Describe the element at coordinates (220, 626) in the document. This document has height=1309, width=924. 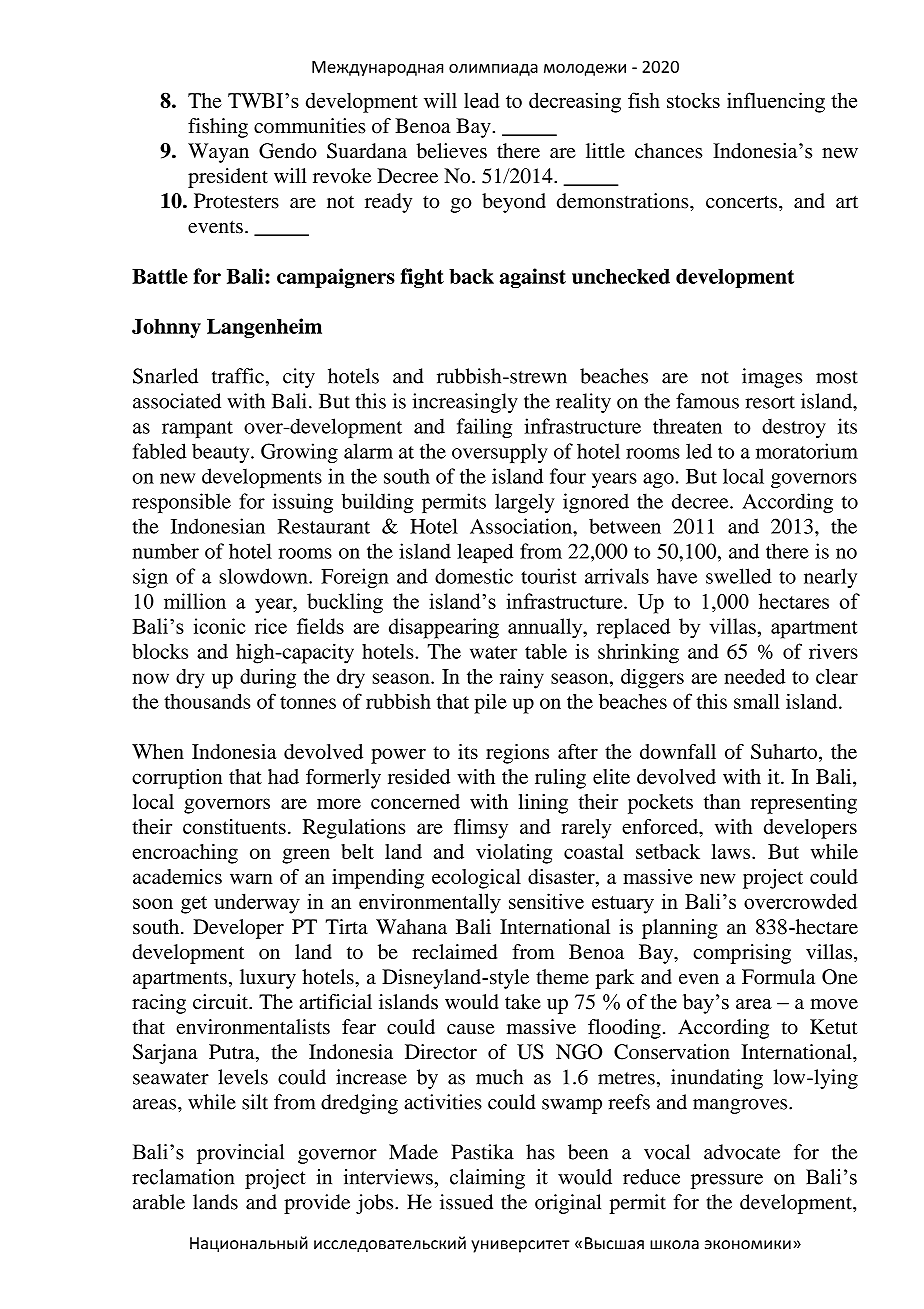
I see `iconic` at that location.
